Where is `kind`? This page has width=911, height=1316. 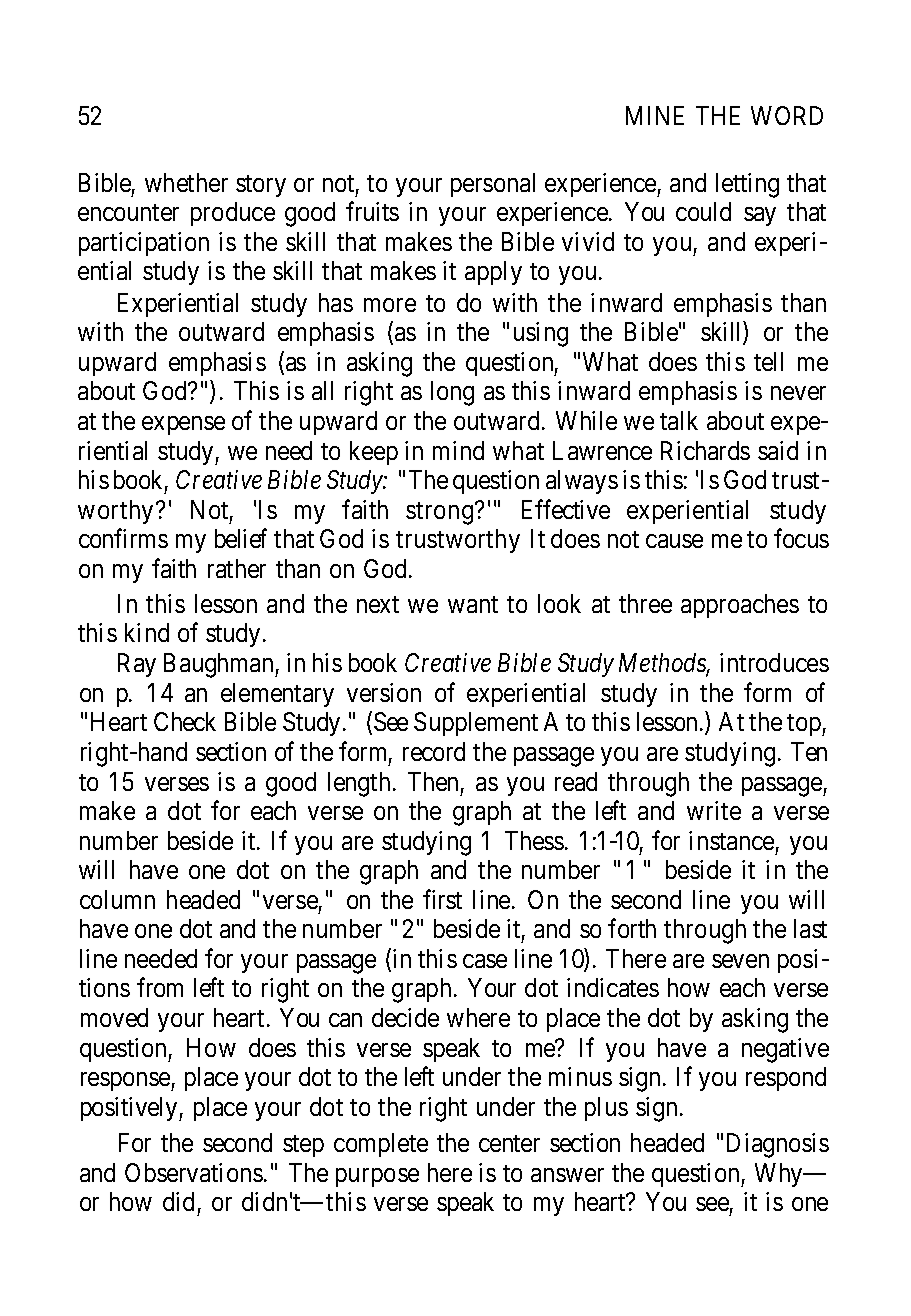
kind is located at coordinates (147, 632).
